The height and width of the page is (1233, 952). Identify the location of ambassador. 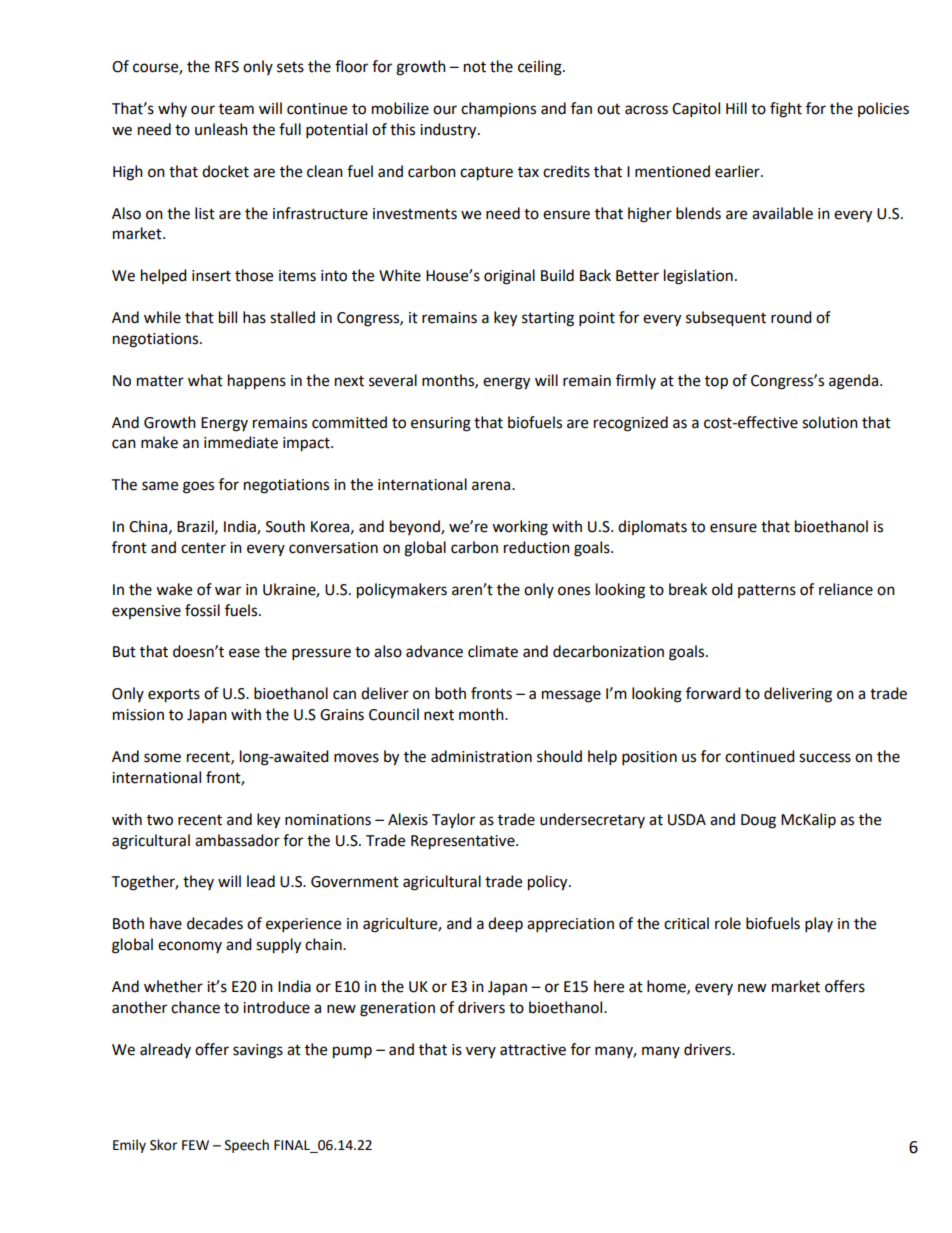
(237, 840).
